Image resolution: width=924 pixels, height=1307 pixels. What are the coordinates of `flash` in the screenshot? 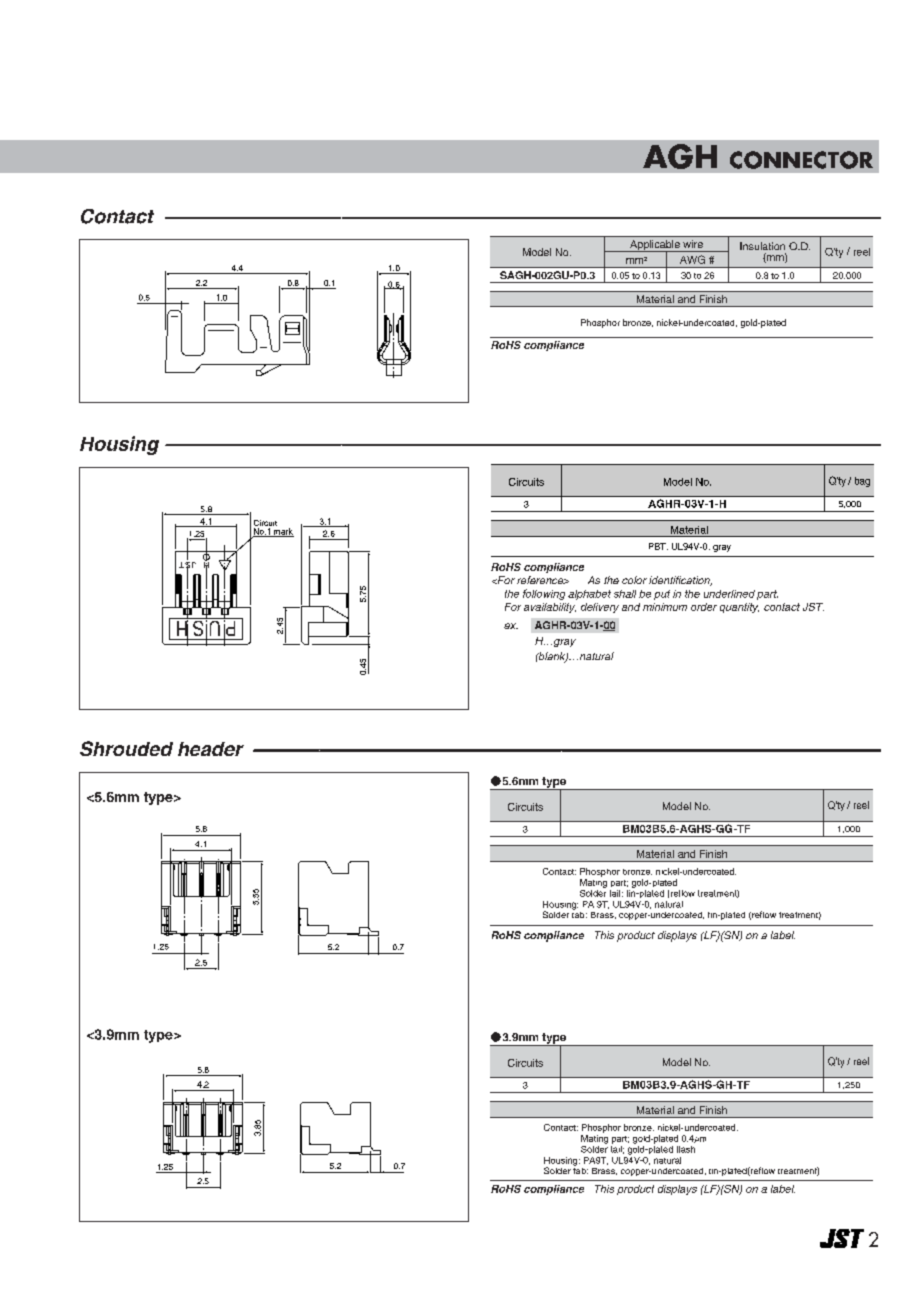 It's located at (686, 1149).
